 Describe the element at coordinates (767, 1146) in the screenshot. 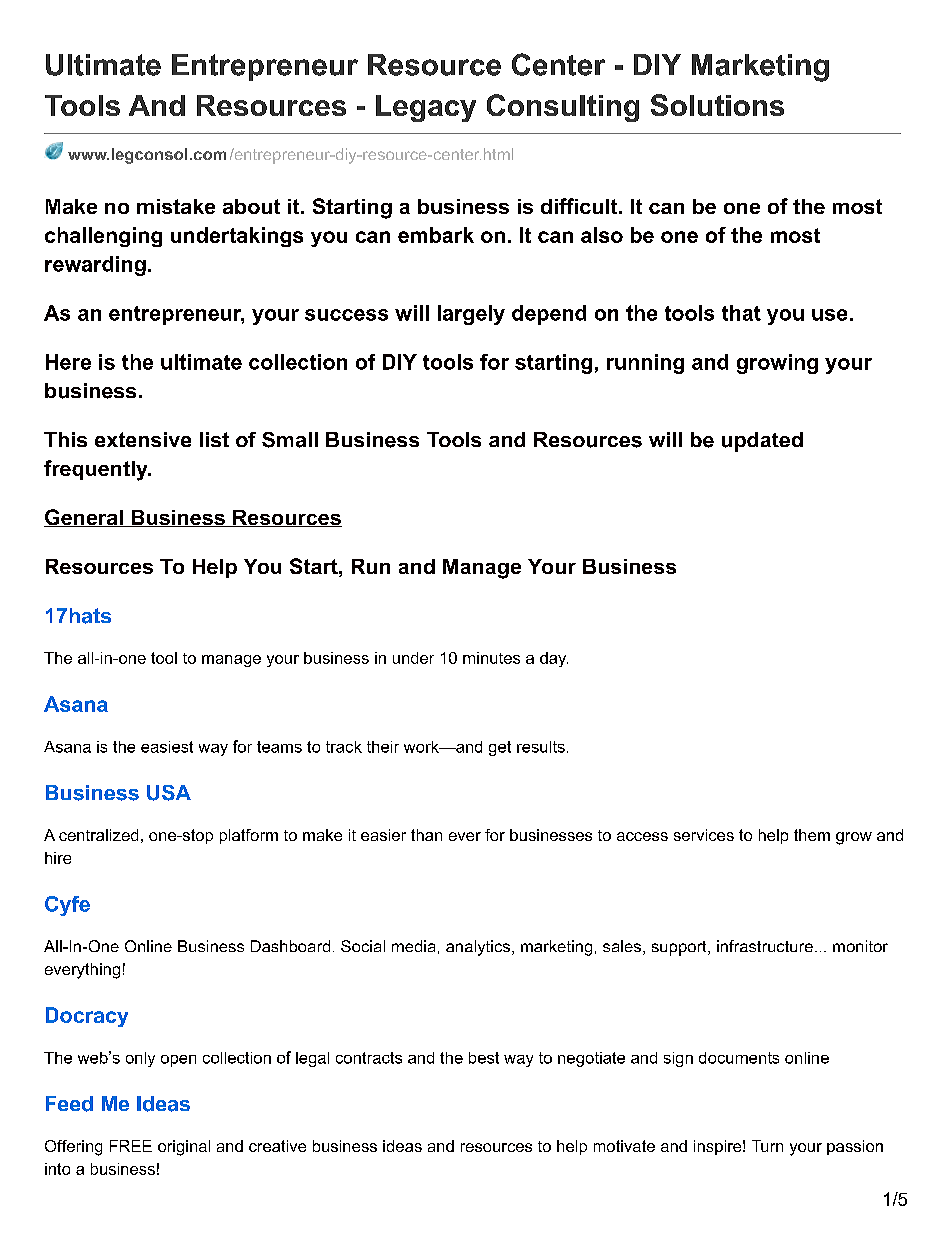

I see `Turn` at that location.
